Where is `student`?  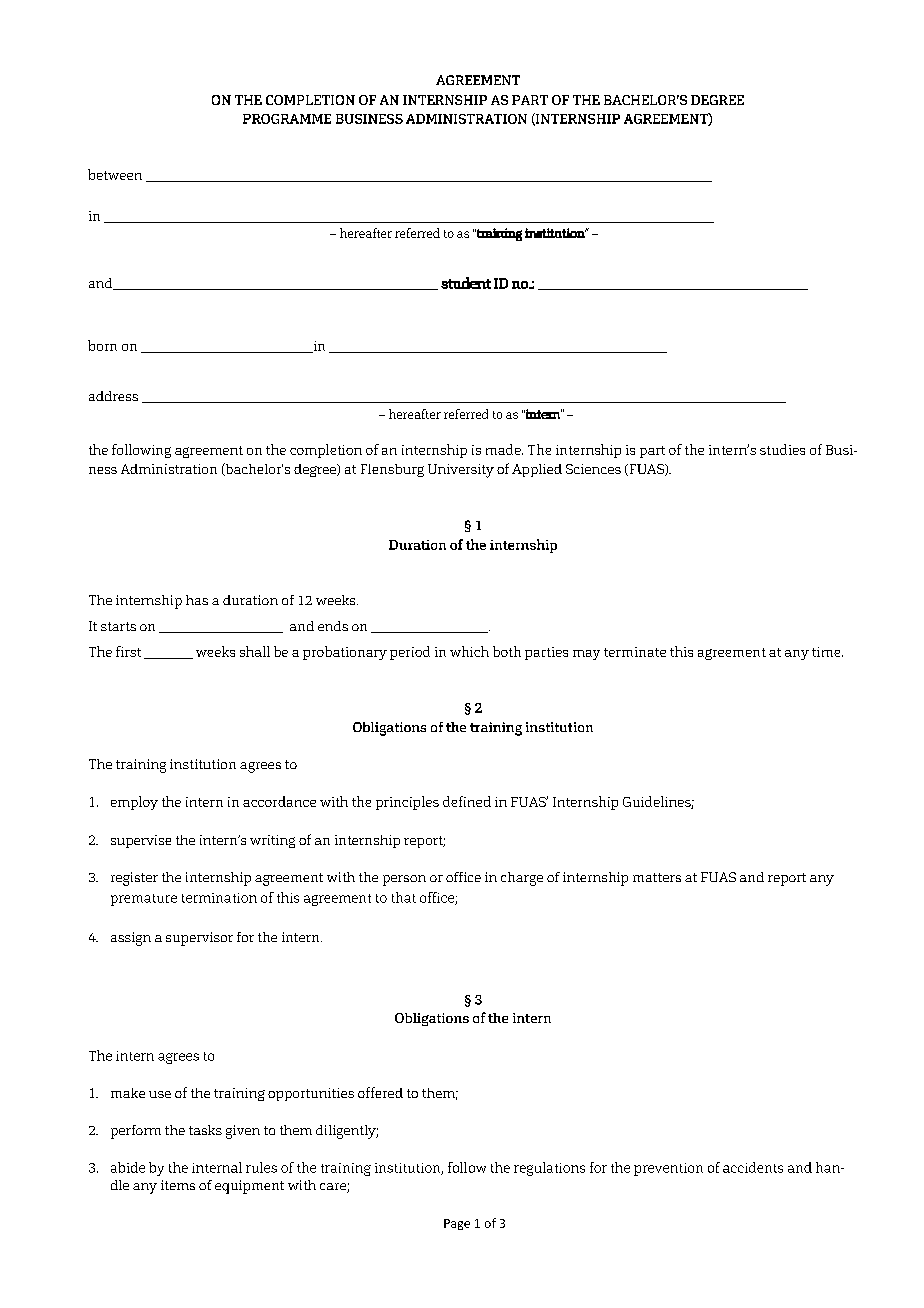 student is located at coordinates (466, 283).
